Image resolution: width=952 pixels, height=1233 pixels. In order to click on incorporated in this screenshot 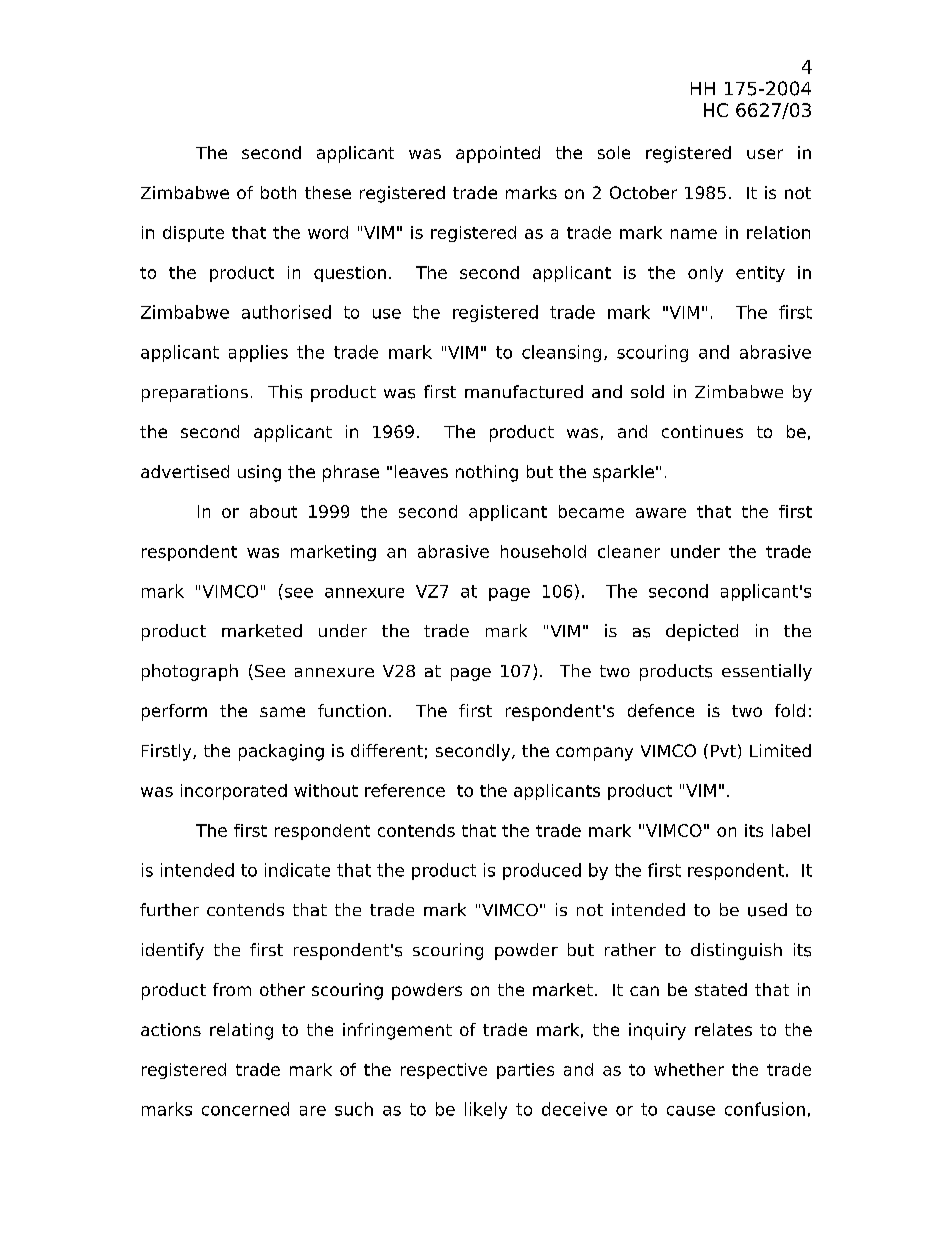, I will do `click(234, 792)`.
